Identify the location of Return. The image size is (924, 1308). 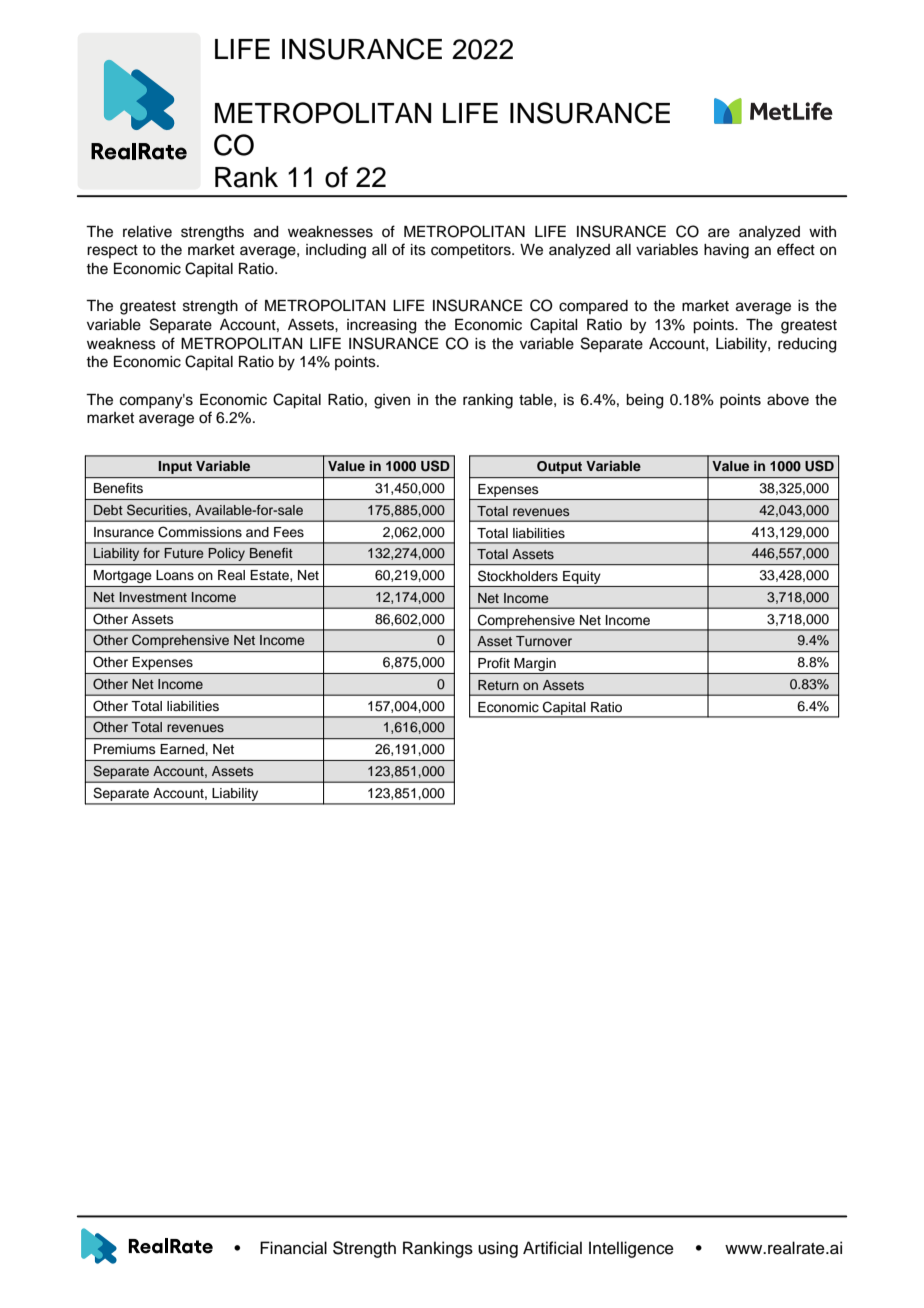
(498, 685).
